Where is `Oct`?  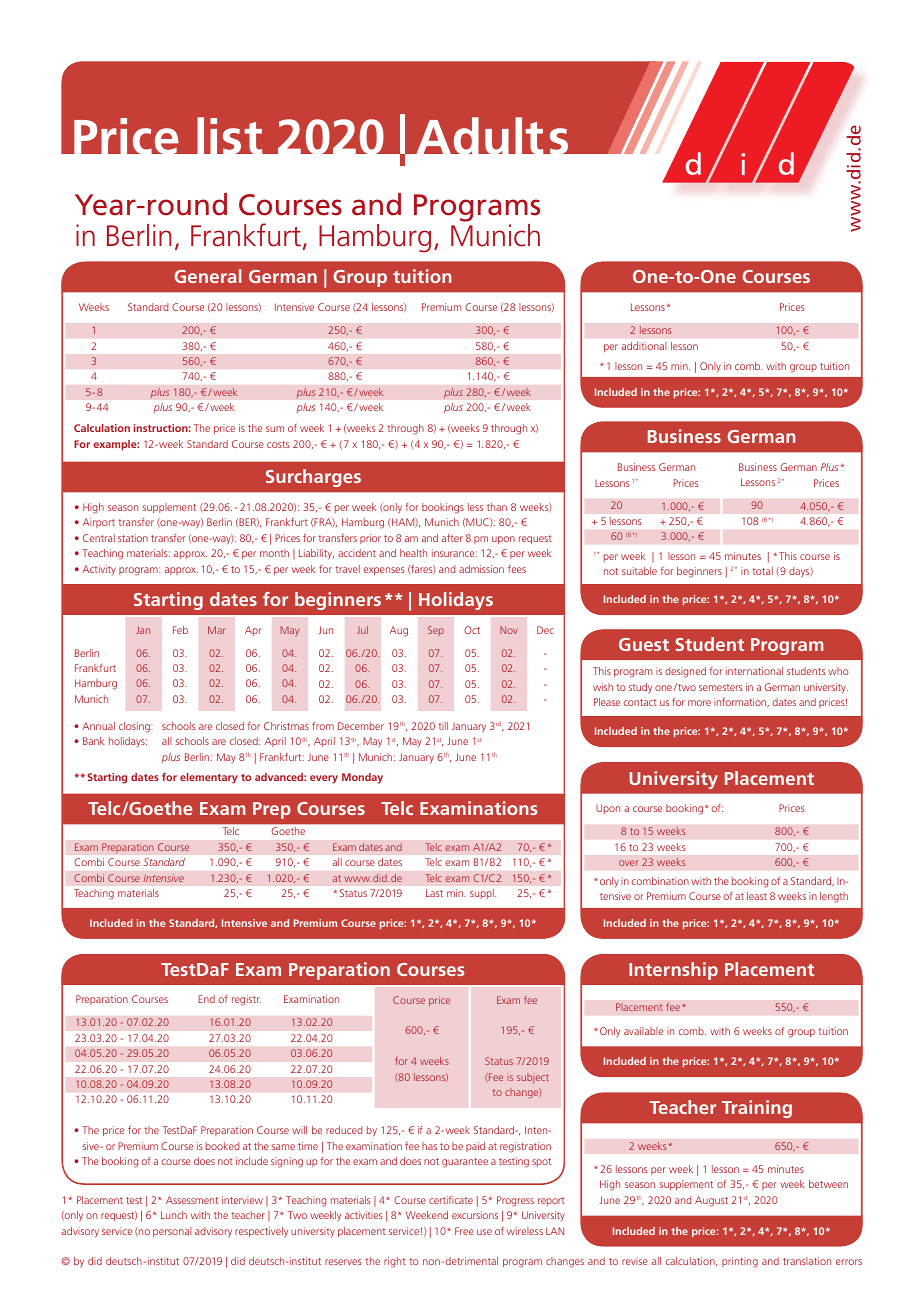
Oct is located at coordinates (472, 630).
